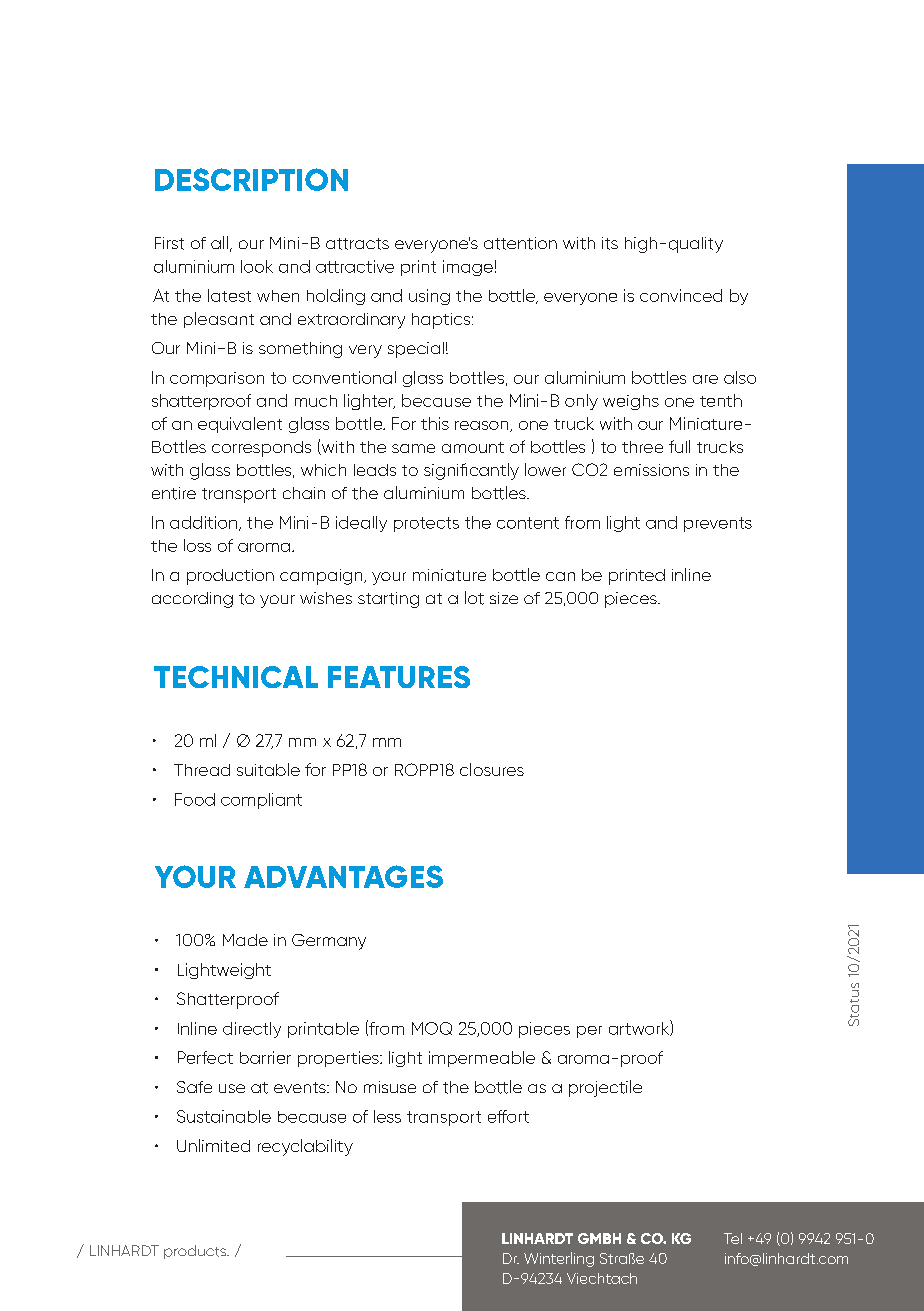 The image size is (924, 1311). I want to click on DESCRIPTION, so click(251, 179).
